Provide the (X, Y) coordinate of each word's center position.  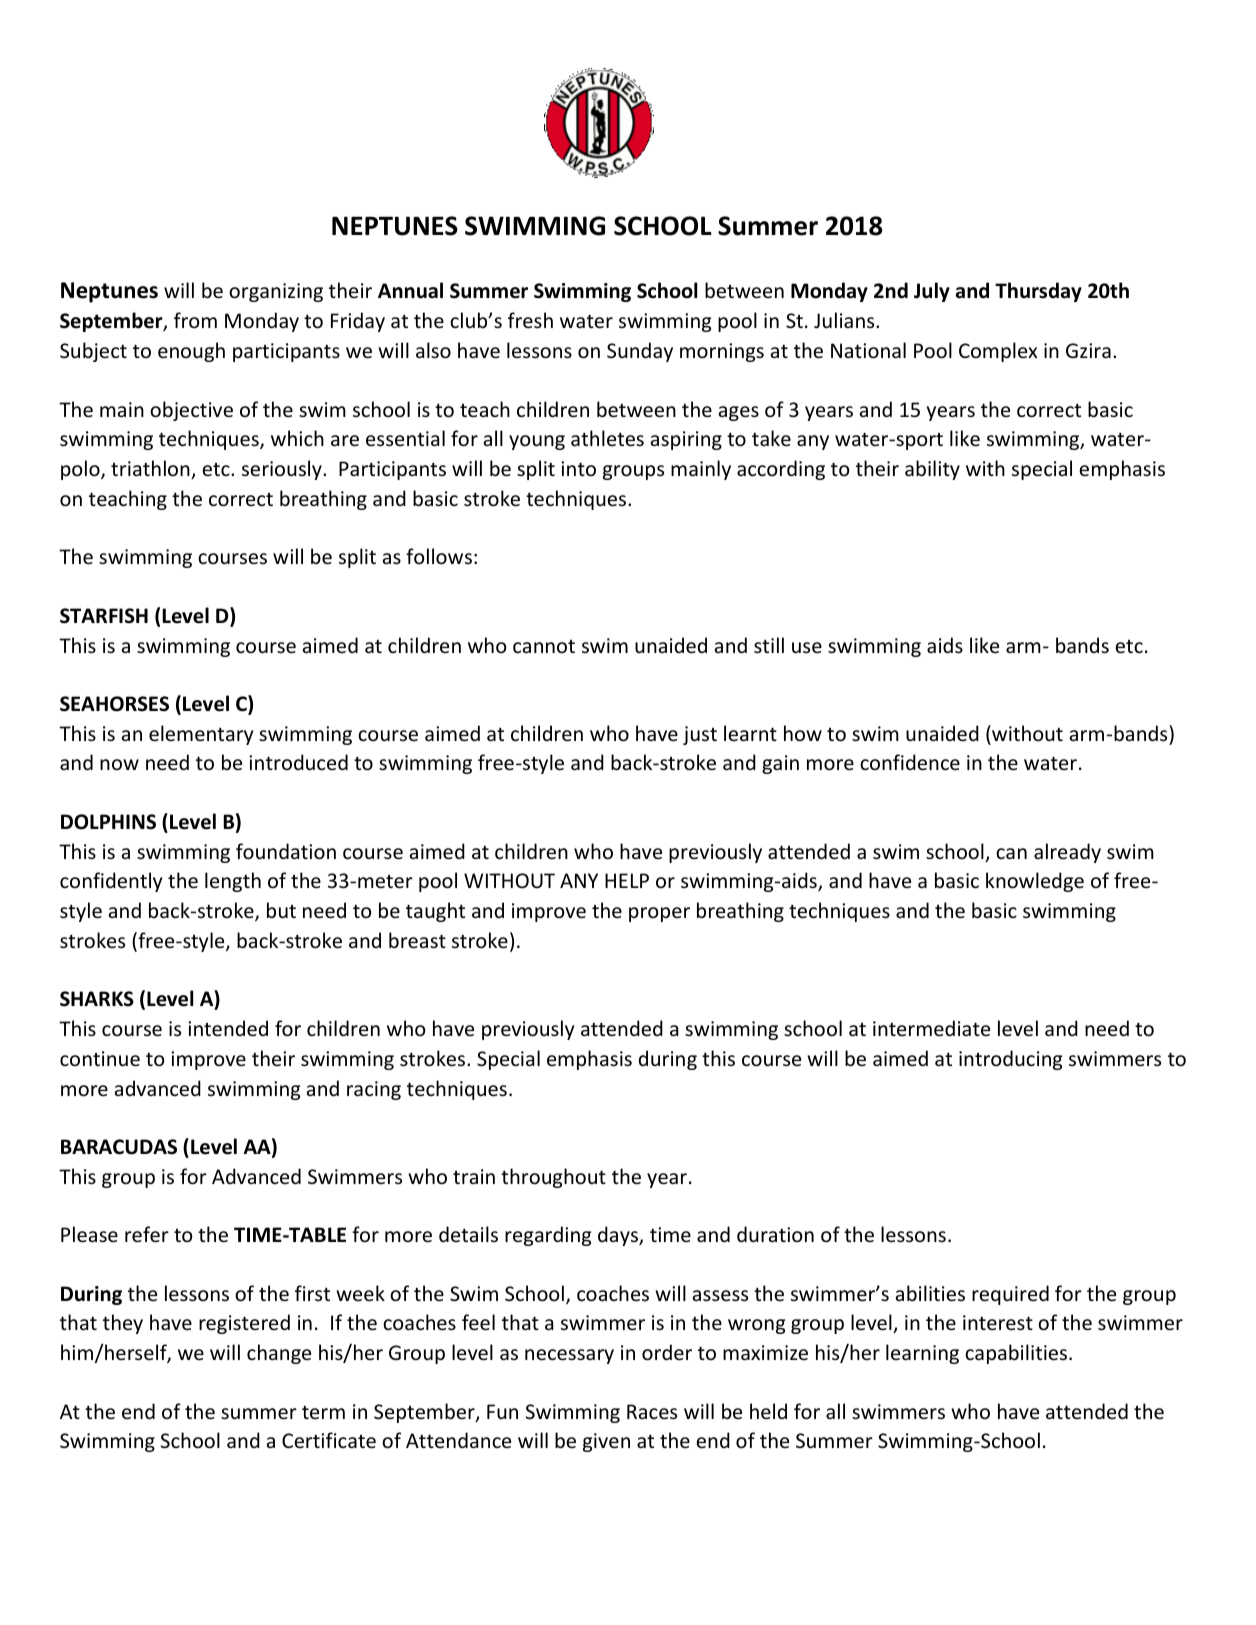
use (807, 648)
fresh (530, 320)
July (932, 292)
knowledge (1035, 882)
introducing (1010, 1060)
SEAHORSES (114, 704)
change (279, 1354)
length (233, 882)
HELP (627, 880)
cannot (544, 647)
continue (100, 1059)
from (195, 320)
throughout (553, 1178)
